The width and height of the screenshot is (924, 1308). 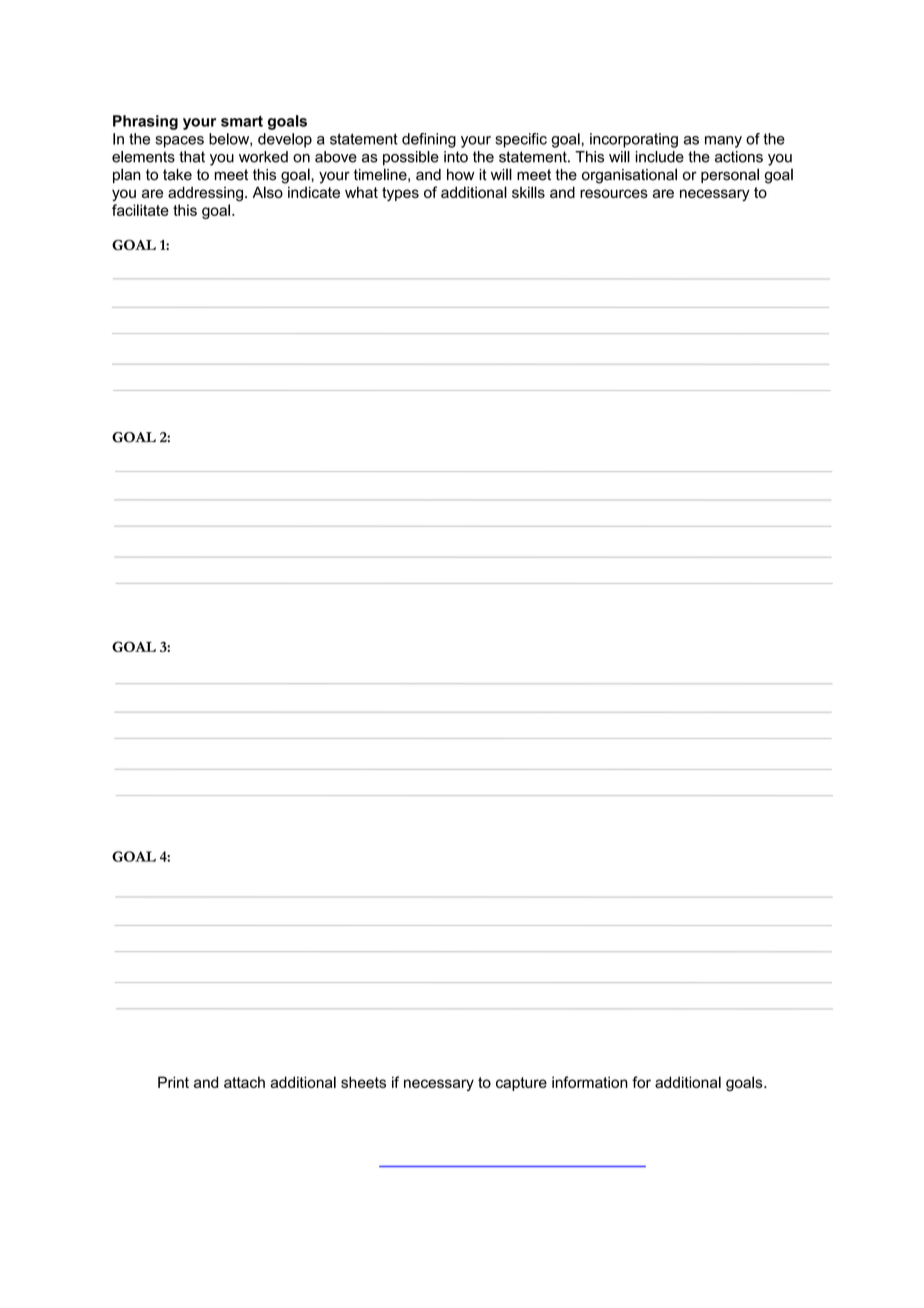 What do you see at coordinates (140, 210) in the screenshot?
I see `facilitate` at bounding box center [140, 210].
